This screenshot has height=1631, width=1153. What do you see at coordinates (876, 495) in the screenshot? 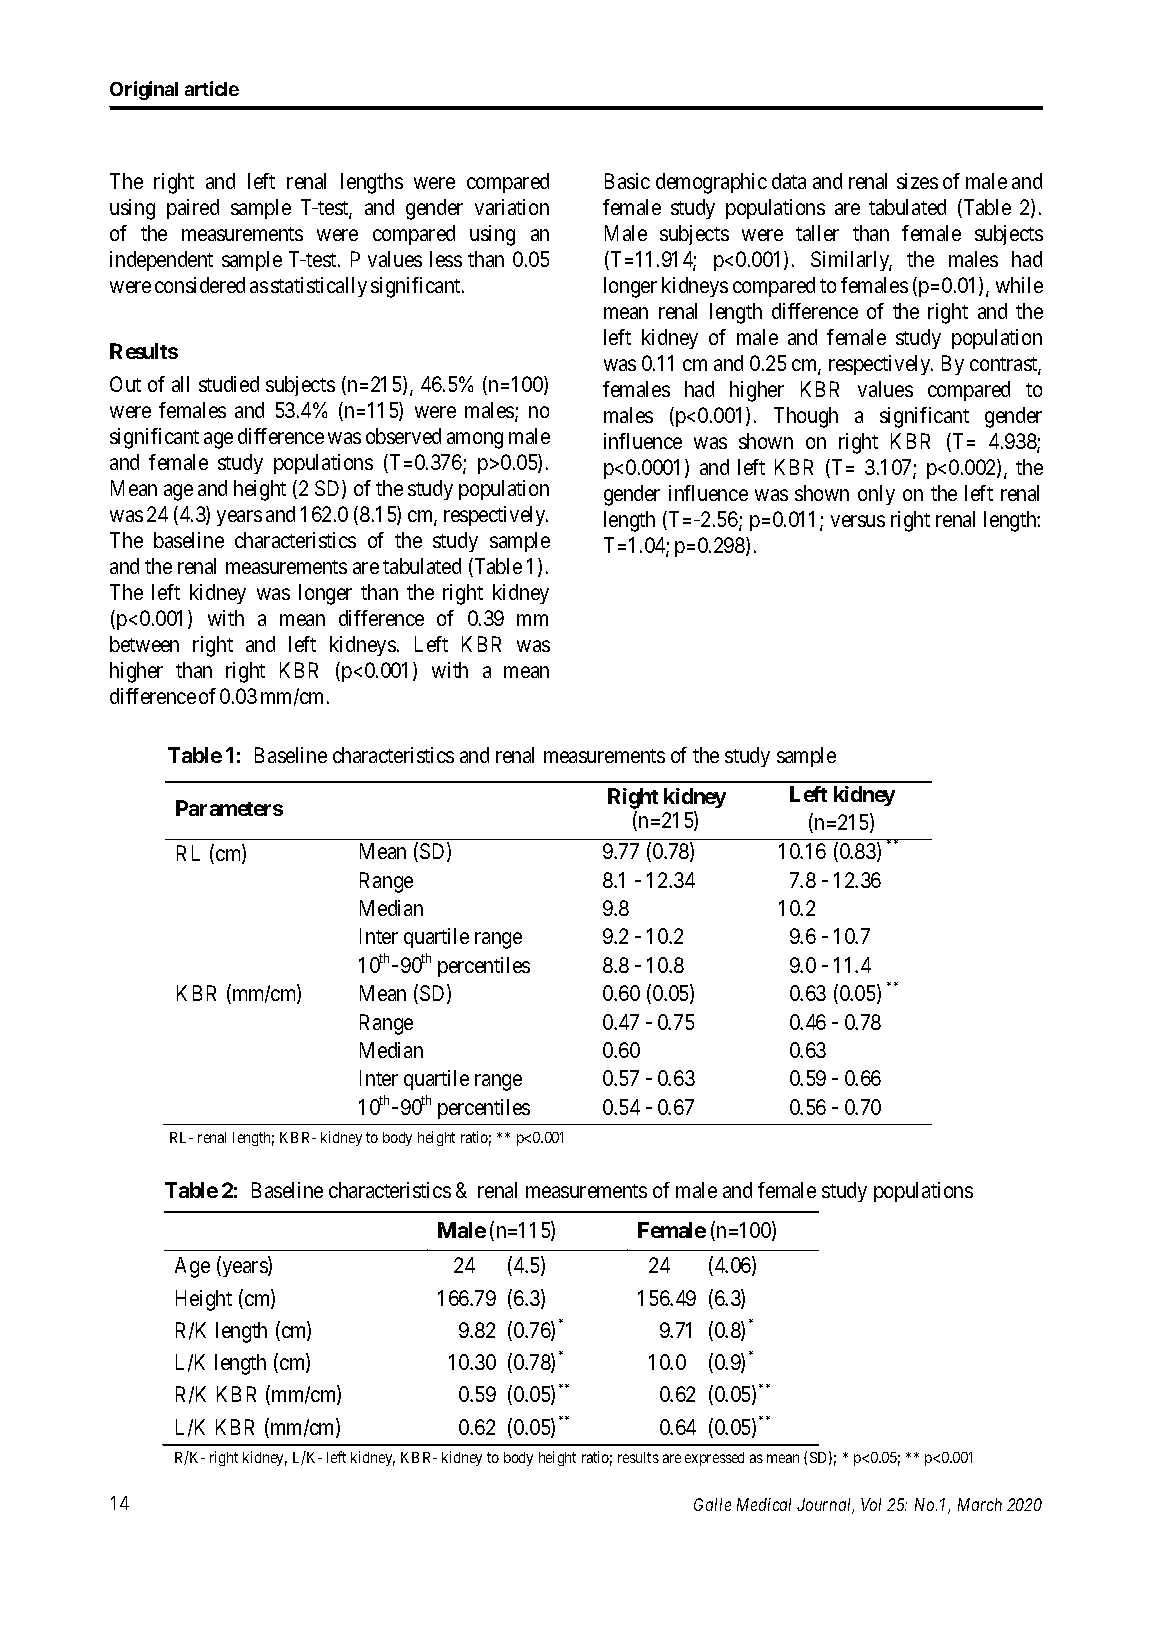
I see `only` at bounding box center [876, 495].
